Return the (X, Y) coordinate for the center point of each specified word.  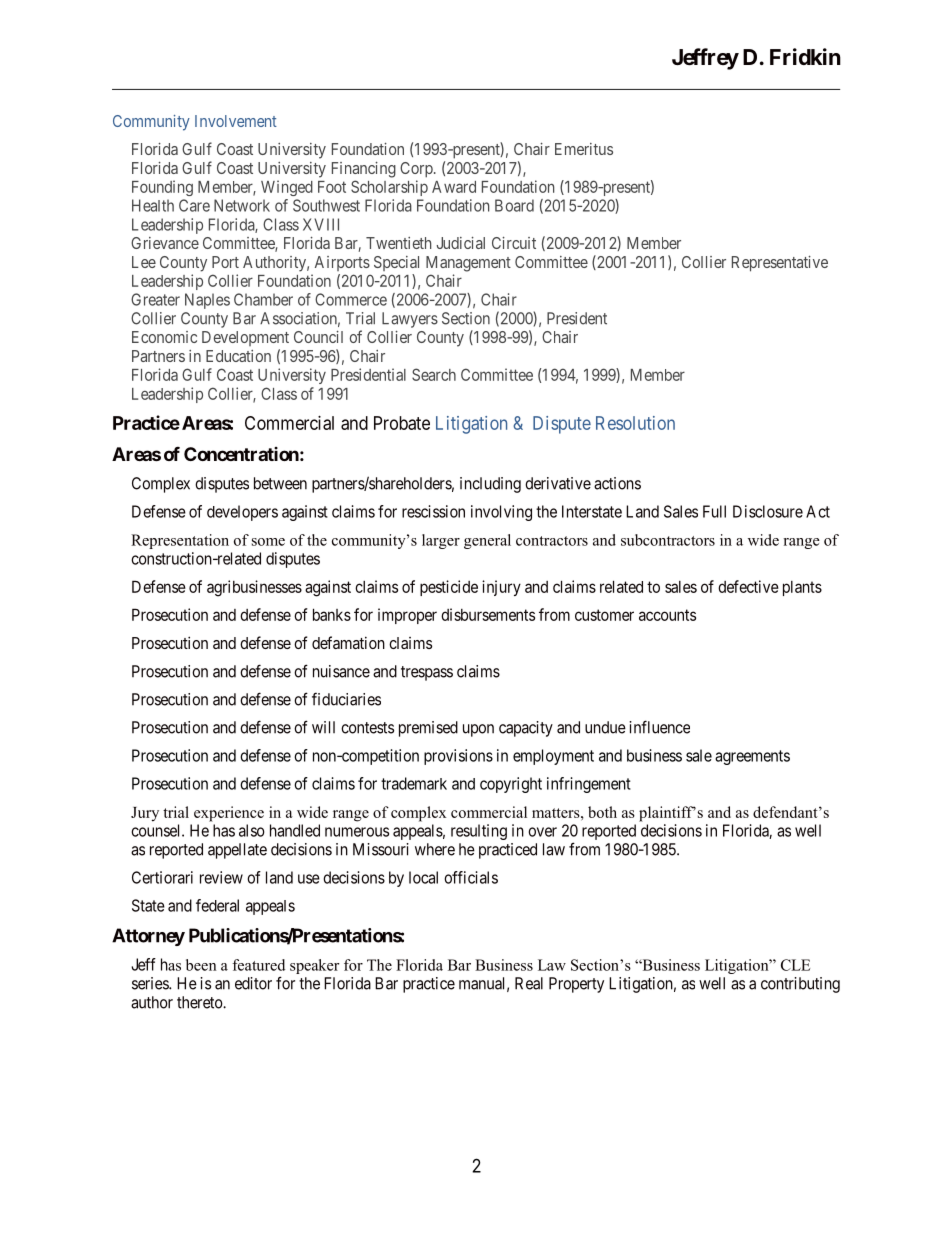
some (268, 542)
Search (434, 374)
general (487, 541)
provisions (458, 757)
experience (229, 814)
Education (238, 356)
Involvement (236, 121)
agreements (752, 757)
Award (454, 187)
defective (748, 586)
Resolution (635, 423)
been (201, 965)
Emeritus (584, 149)
